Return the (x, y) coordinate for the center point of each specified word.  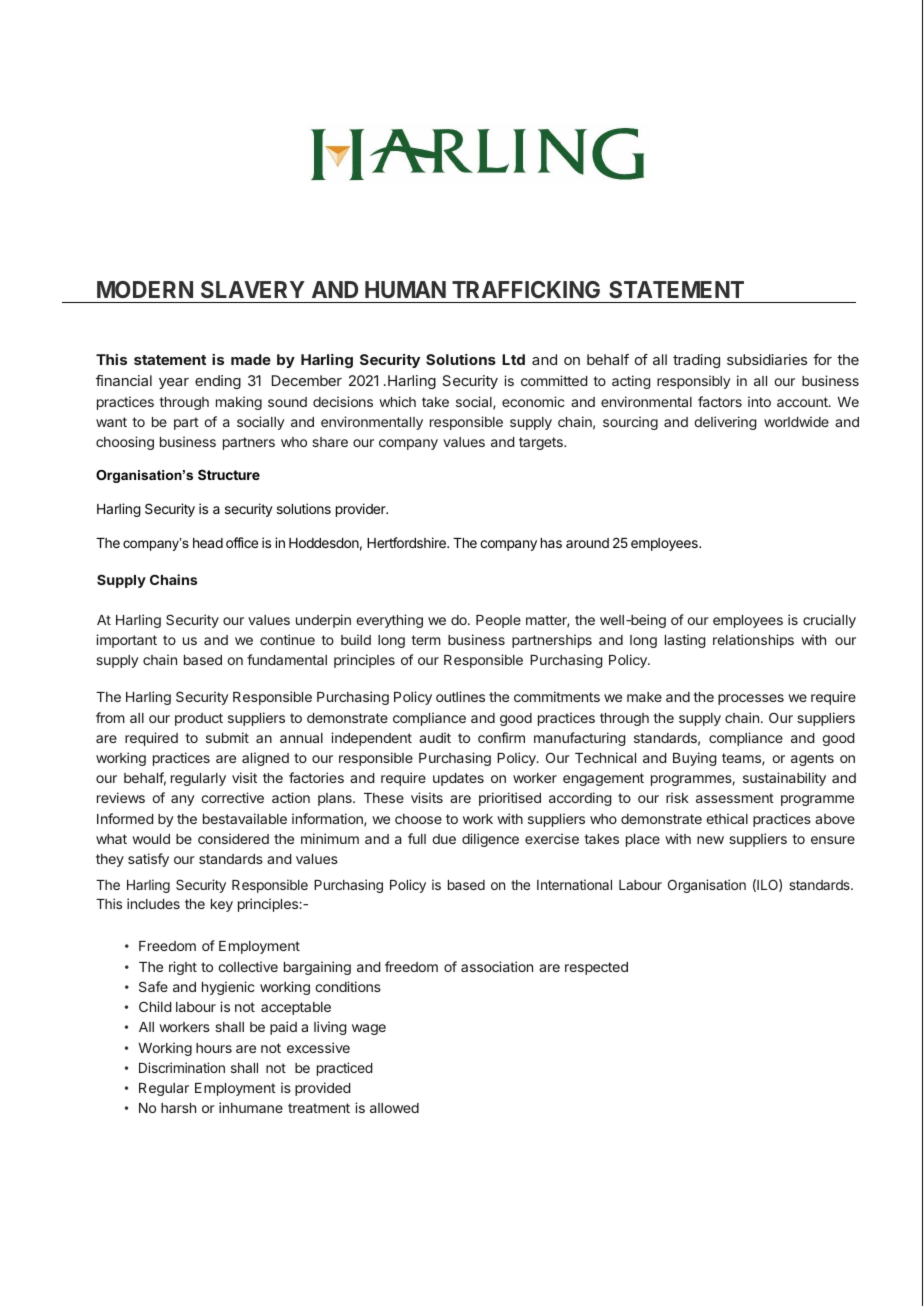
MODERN (145, 289)
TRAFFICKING (526, 289)
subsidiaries (767, 359)
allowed (394, 1108)
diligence (490, 840)
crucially (829, 621)
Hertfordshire (407, 542)
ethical (727, 818)
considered (233, 838)
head (208, 543)
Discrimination (182, 1067)
